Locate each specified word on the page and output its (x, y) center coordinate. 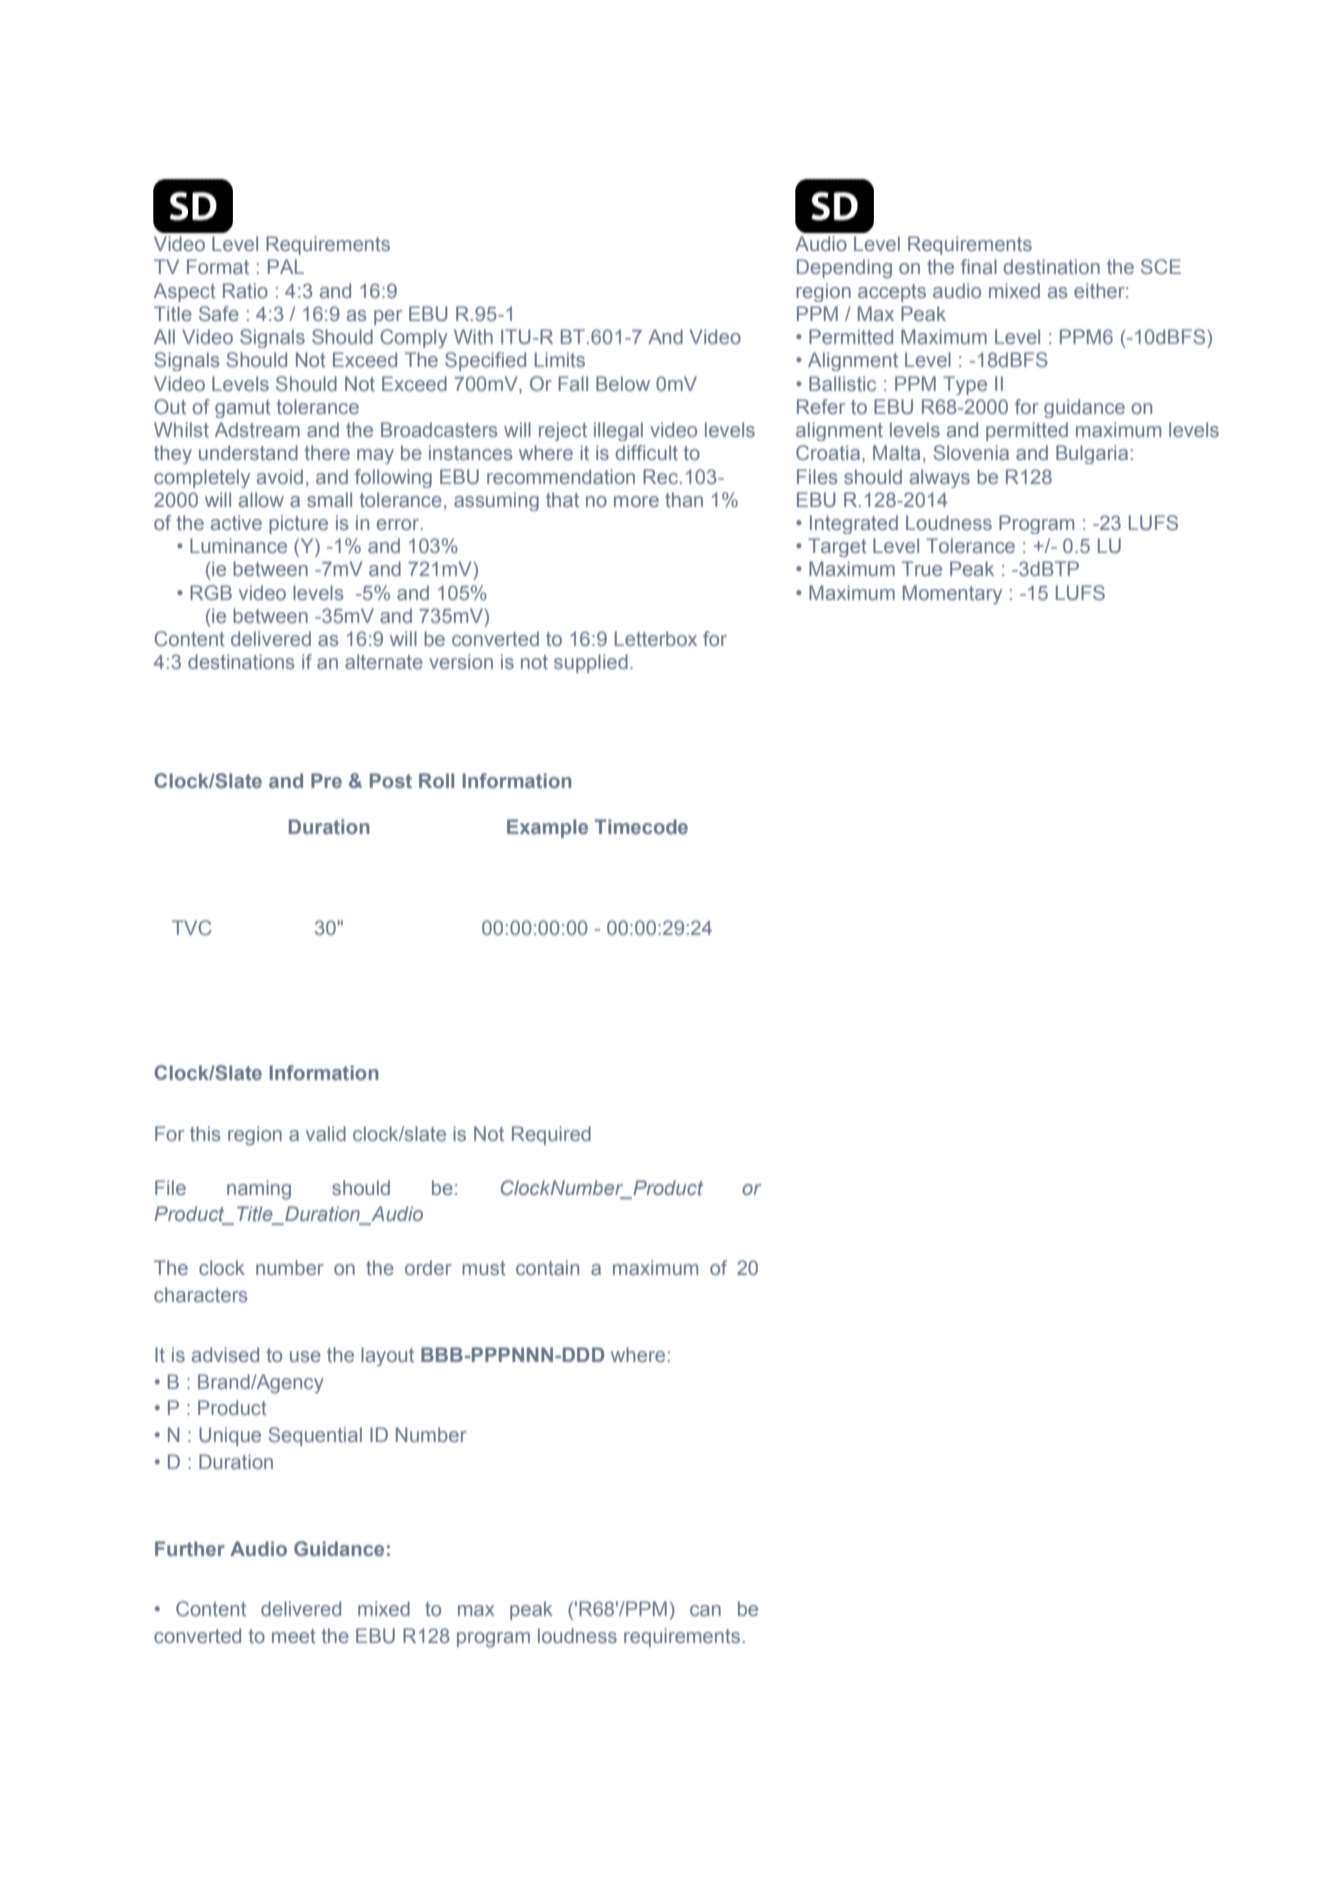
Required (551, 1135)
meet (294, 1636)
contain (547, 1267)
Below (623, 383)
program (493, 1640)
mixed (1014, 290)
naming (259, 1190)
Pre (326, 780)
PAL (286, 266)
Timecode (641, 826)
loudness (577, 1635)
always (940, 478)
